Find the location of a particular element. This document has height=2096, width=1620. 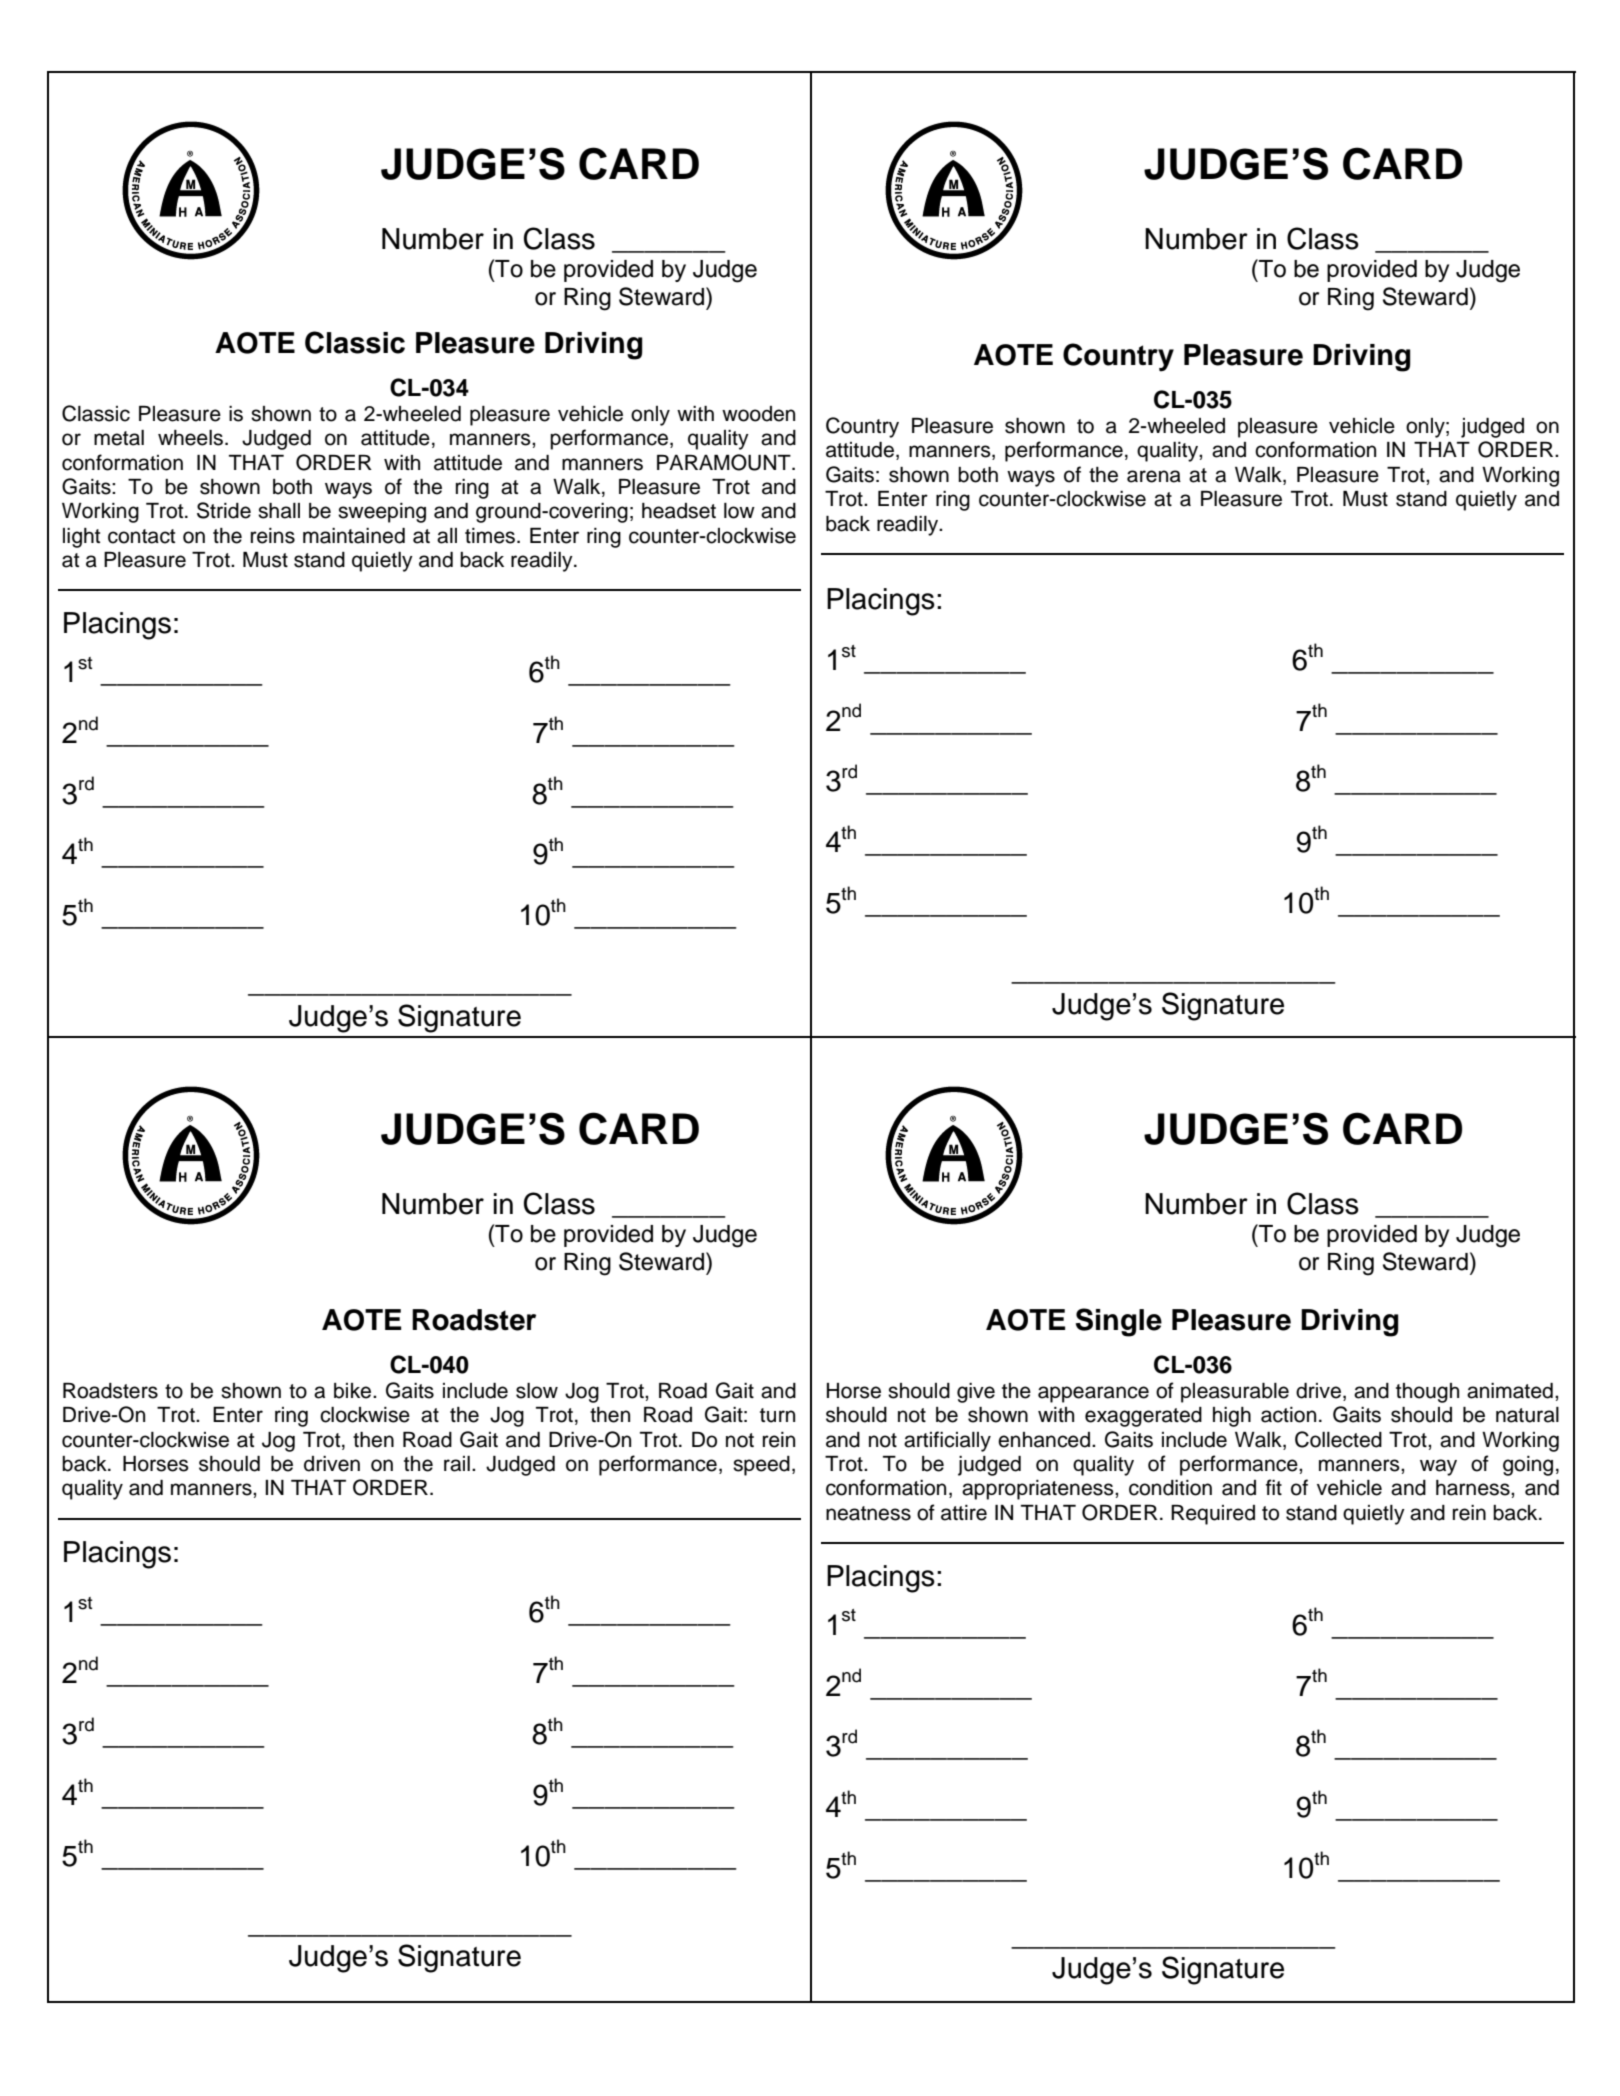

headset is located at coordinates (679, 511).
